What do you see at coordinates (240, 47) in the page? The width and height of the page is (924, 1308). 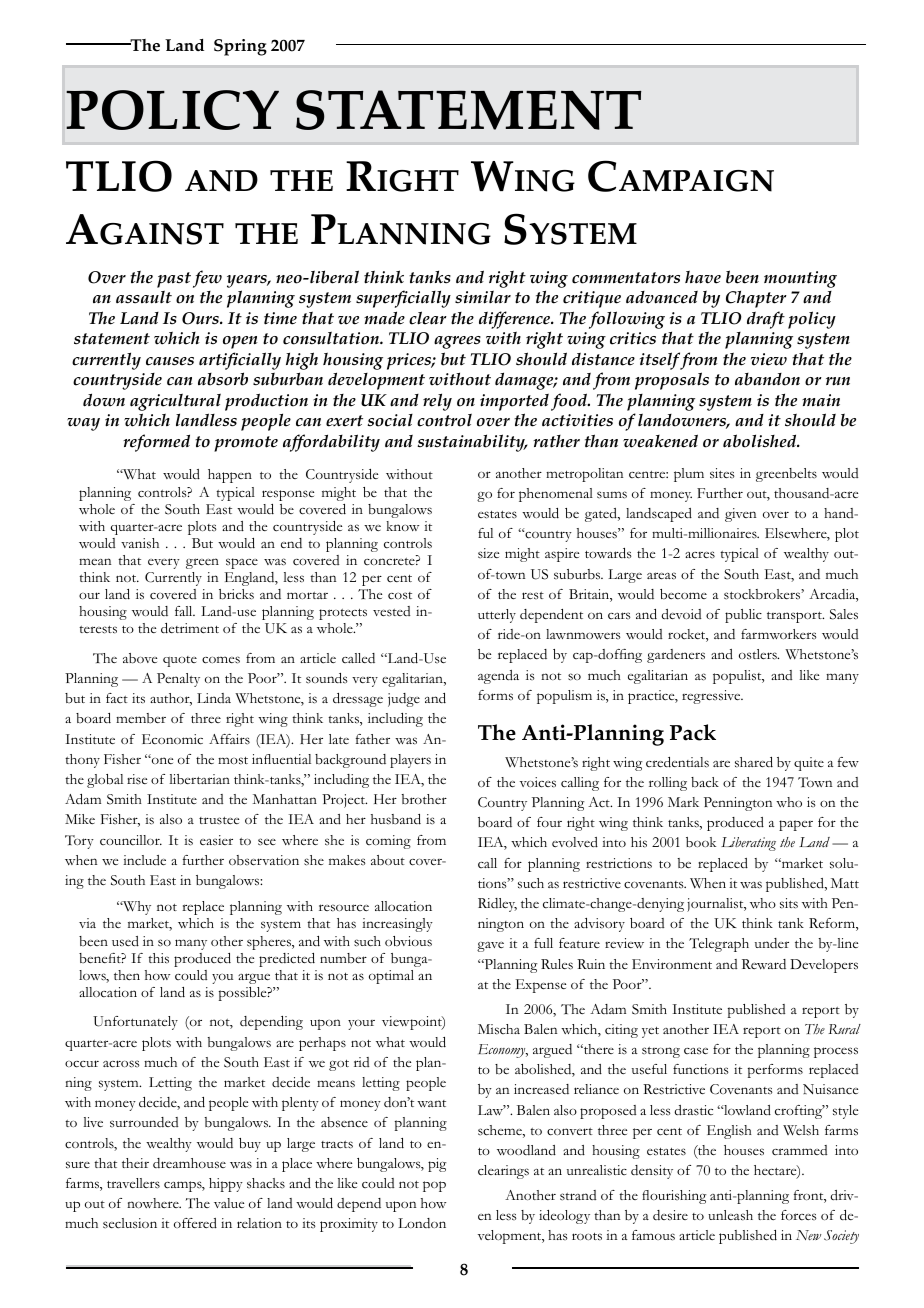 I see `Spring` at bounding box center [240, 47].
